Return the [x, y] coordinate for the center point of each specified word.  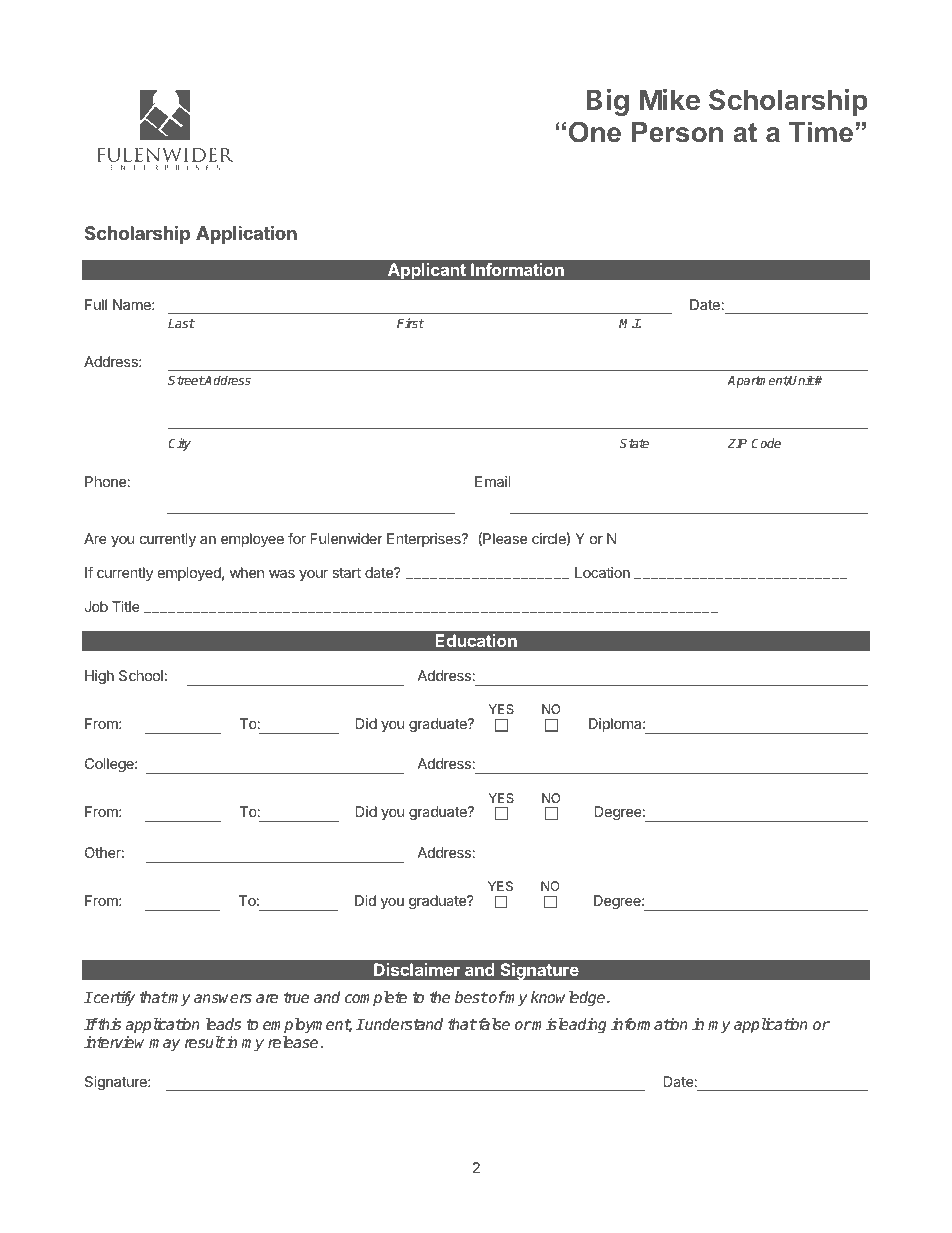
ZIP [737, 443]
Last [181, 323]
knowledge [569, 999]
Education [476, 640]
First [411, 323]
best [471, 997]
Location [602, 572]
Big [607, 102]
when [247, 572]
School [141, 675]
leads [223, 1024]
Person [677, 132]
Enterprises [425, 540]
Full [96, 304]
